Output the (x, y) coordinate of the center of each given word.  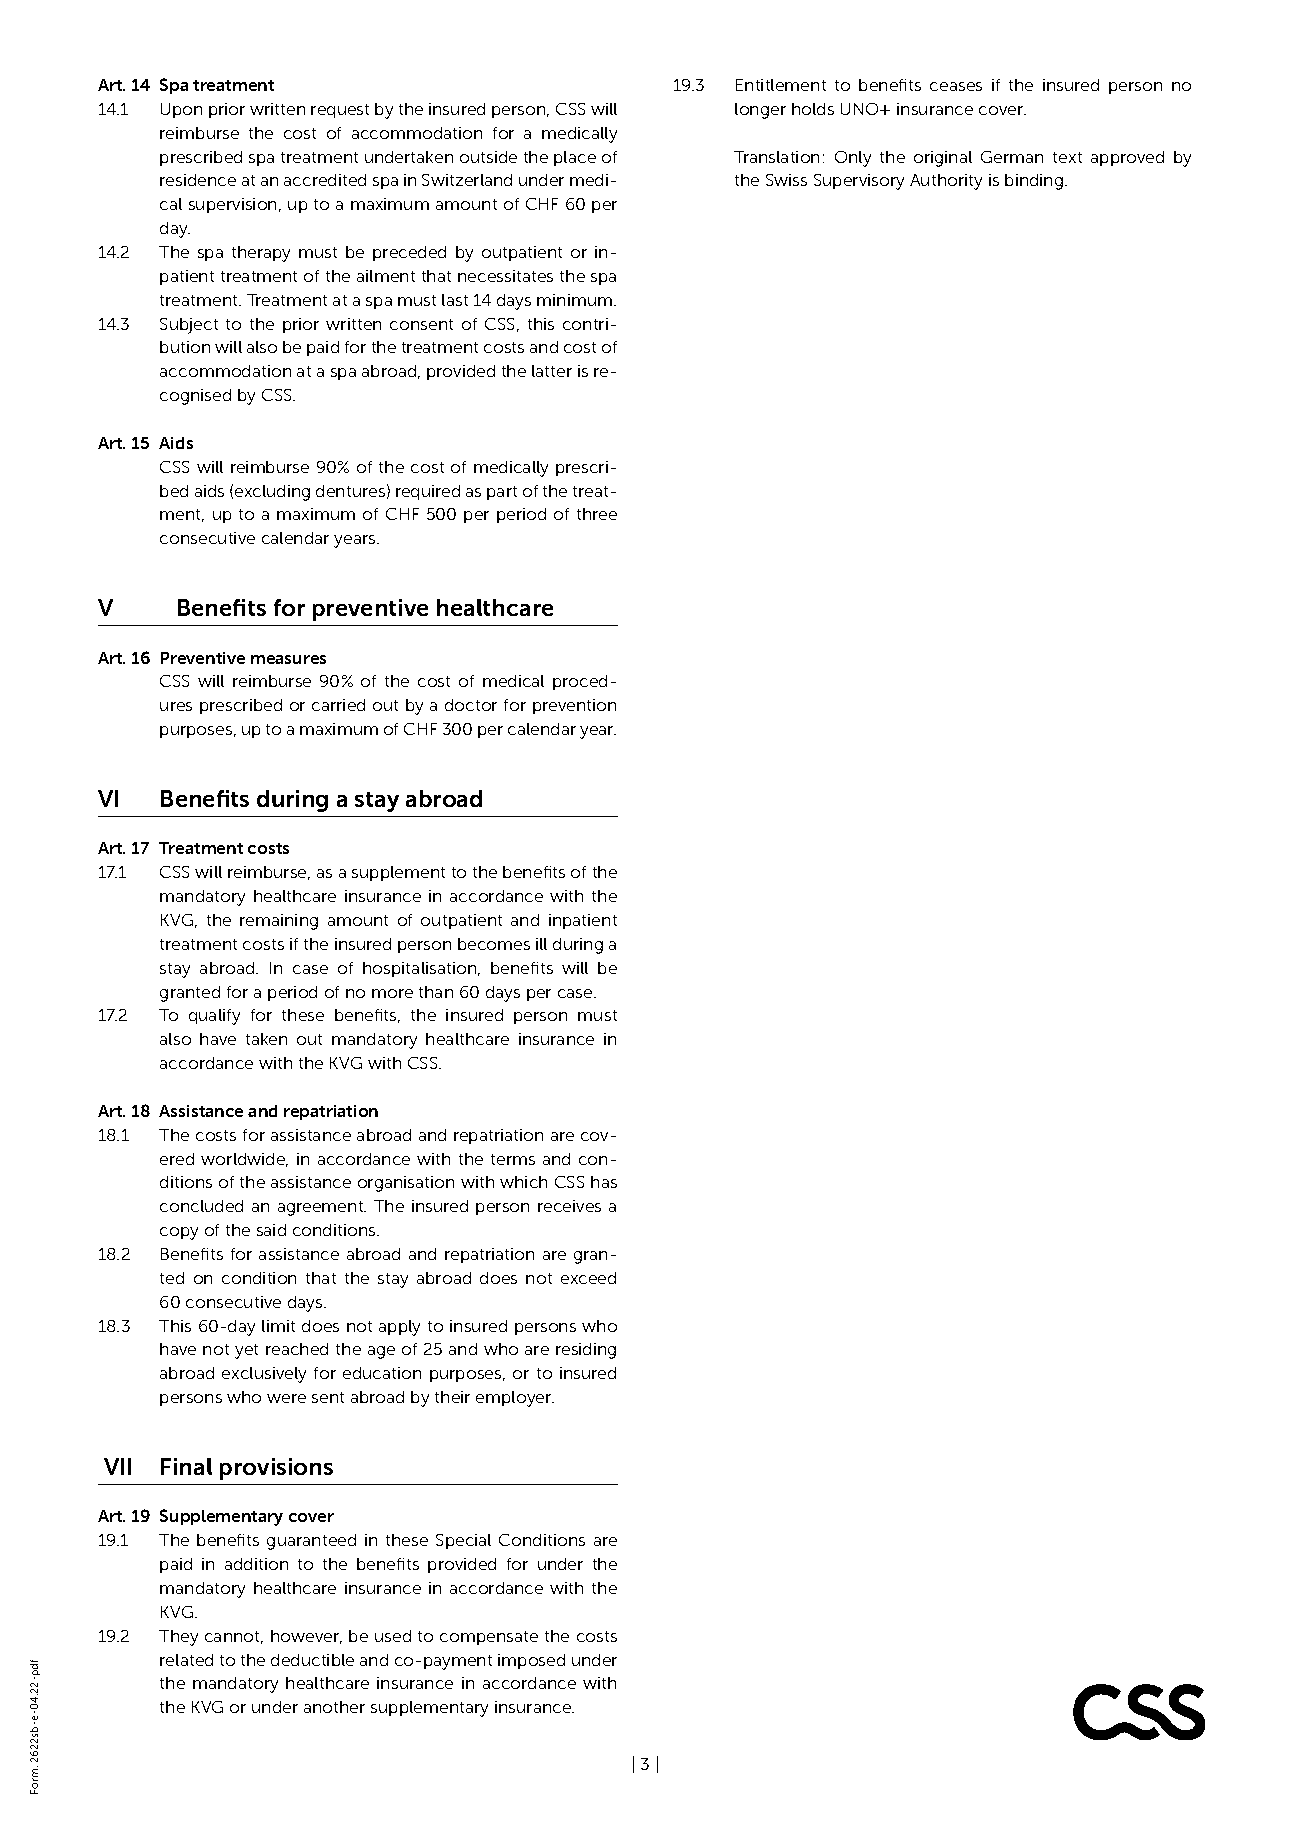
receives (569, 1206)
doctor (471, 705)
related (186, 1660)
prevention (574, 706)
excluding (272, 493)
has (604, 1182)
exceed (588, 1278)
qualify (214, 1017)
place (575, 158)
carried (338, 705)
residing (586, 1351)
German (1012, 157)
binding (1034, 182)
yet (246, 1351)
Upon (181, 110)
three (597, 514)
